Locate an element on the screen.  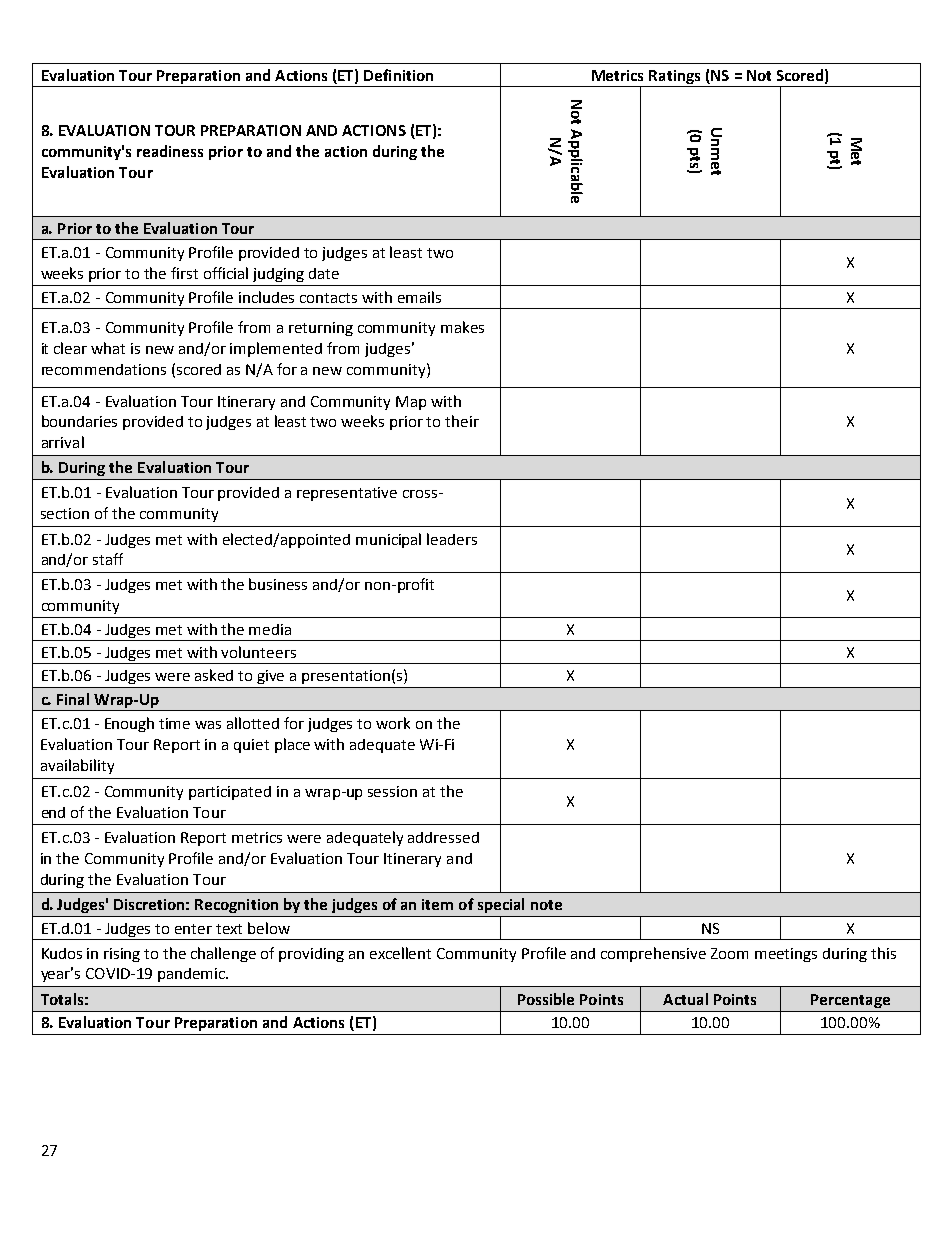
their is located at coordinates (462, 421).
